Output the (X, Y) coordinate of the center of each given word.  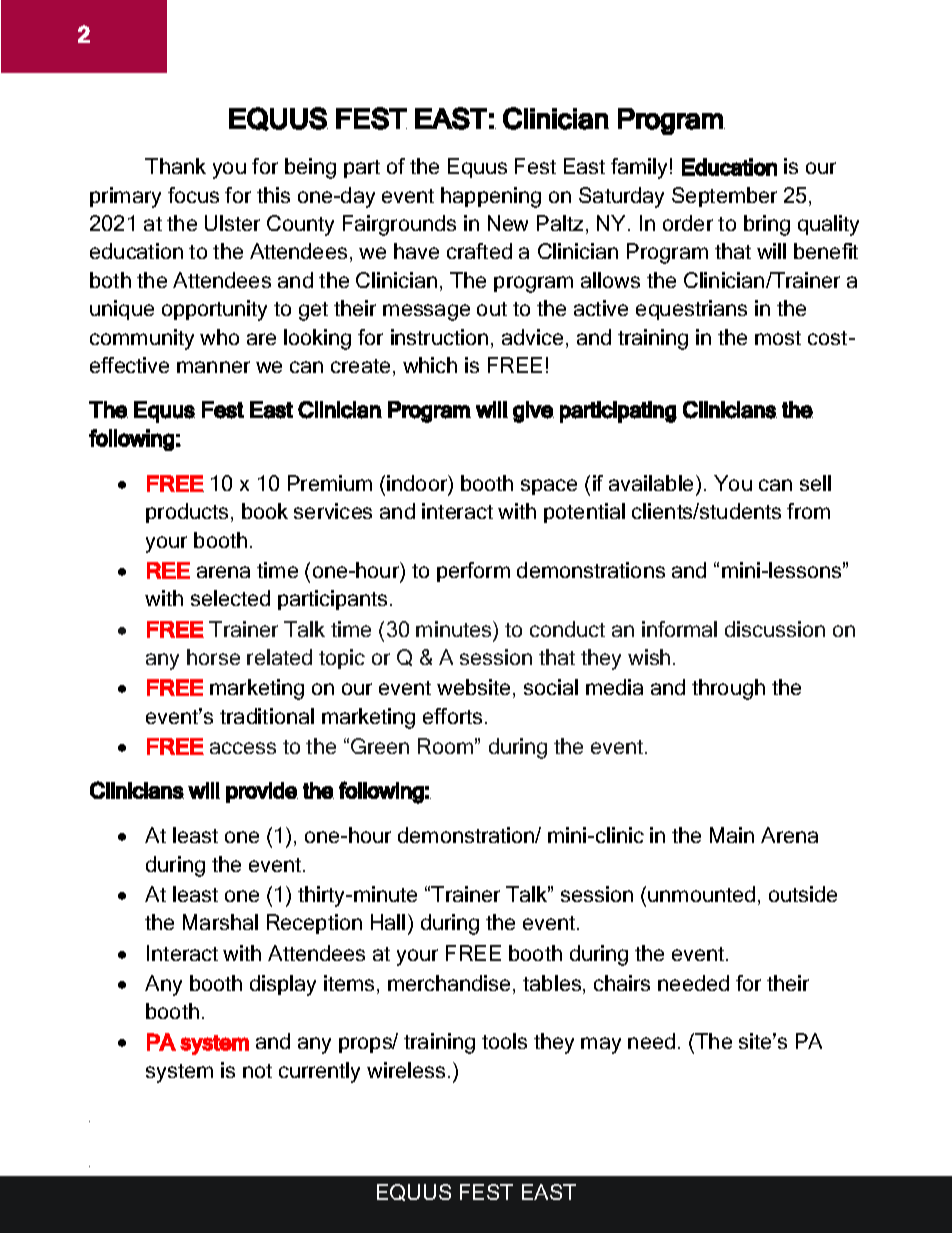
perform (473, 572)
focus (193, 195)
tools (504, 1041)
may (601, 1045)
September (724, 197)
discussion (775, 629)
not (257, 1071)
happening (491, 197)
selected (230, 598)
